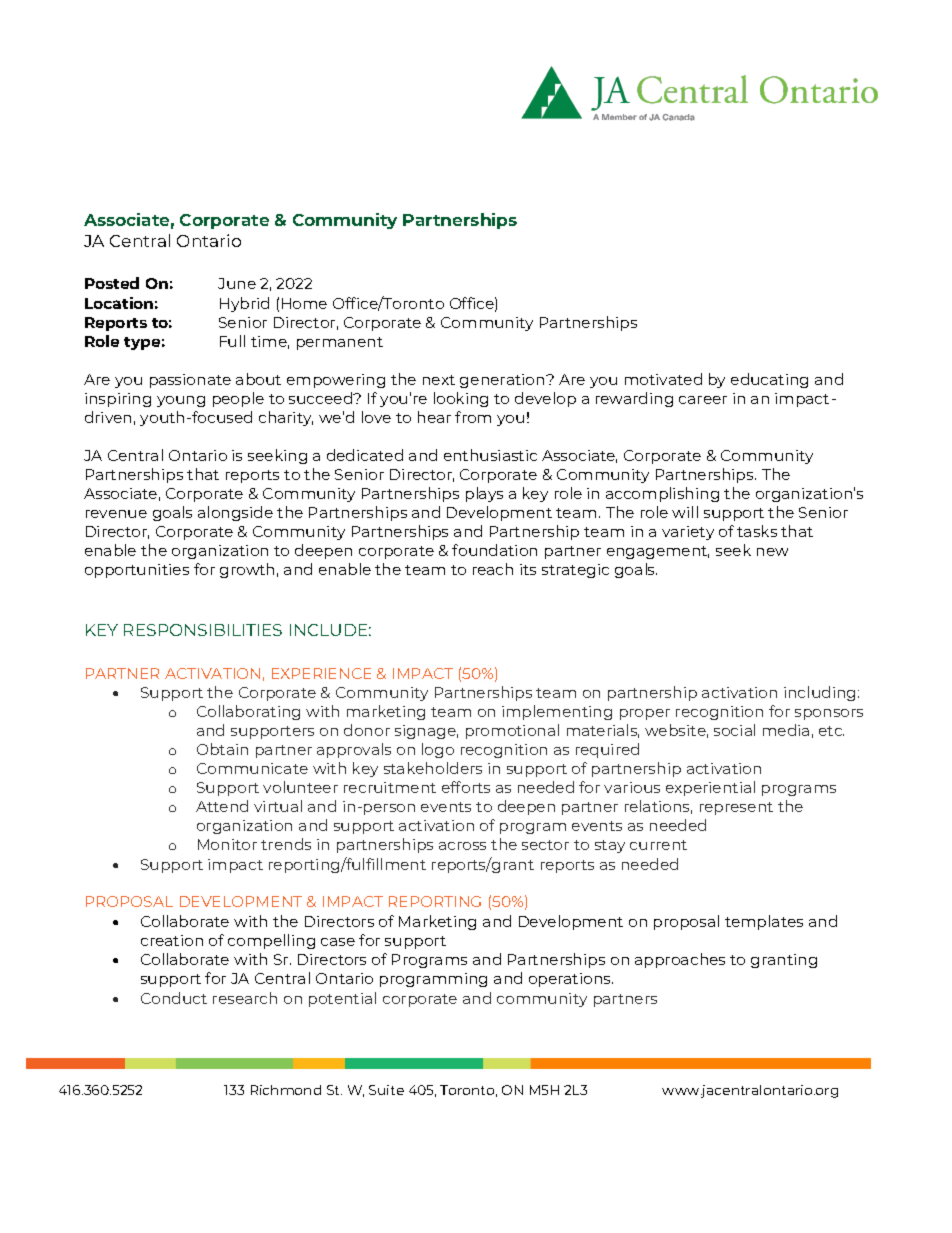  I want to click on efforts, so click(466, 787).
